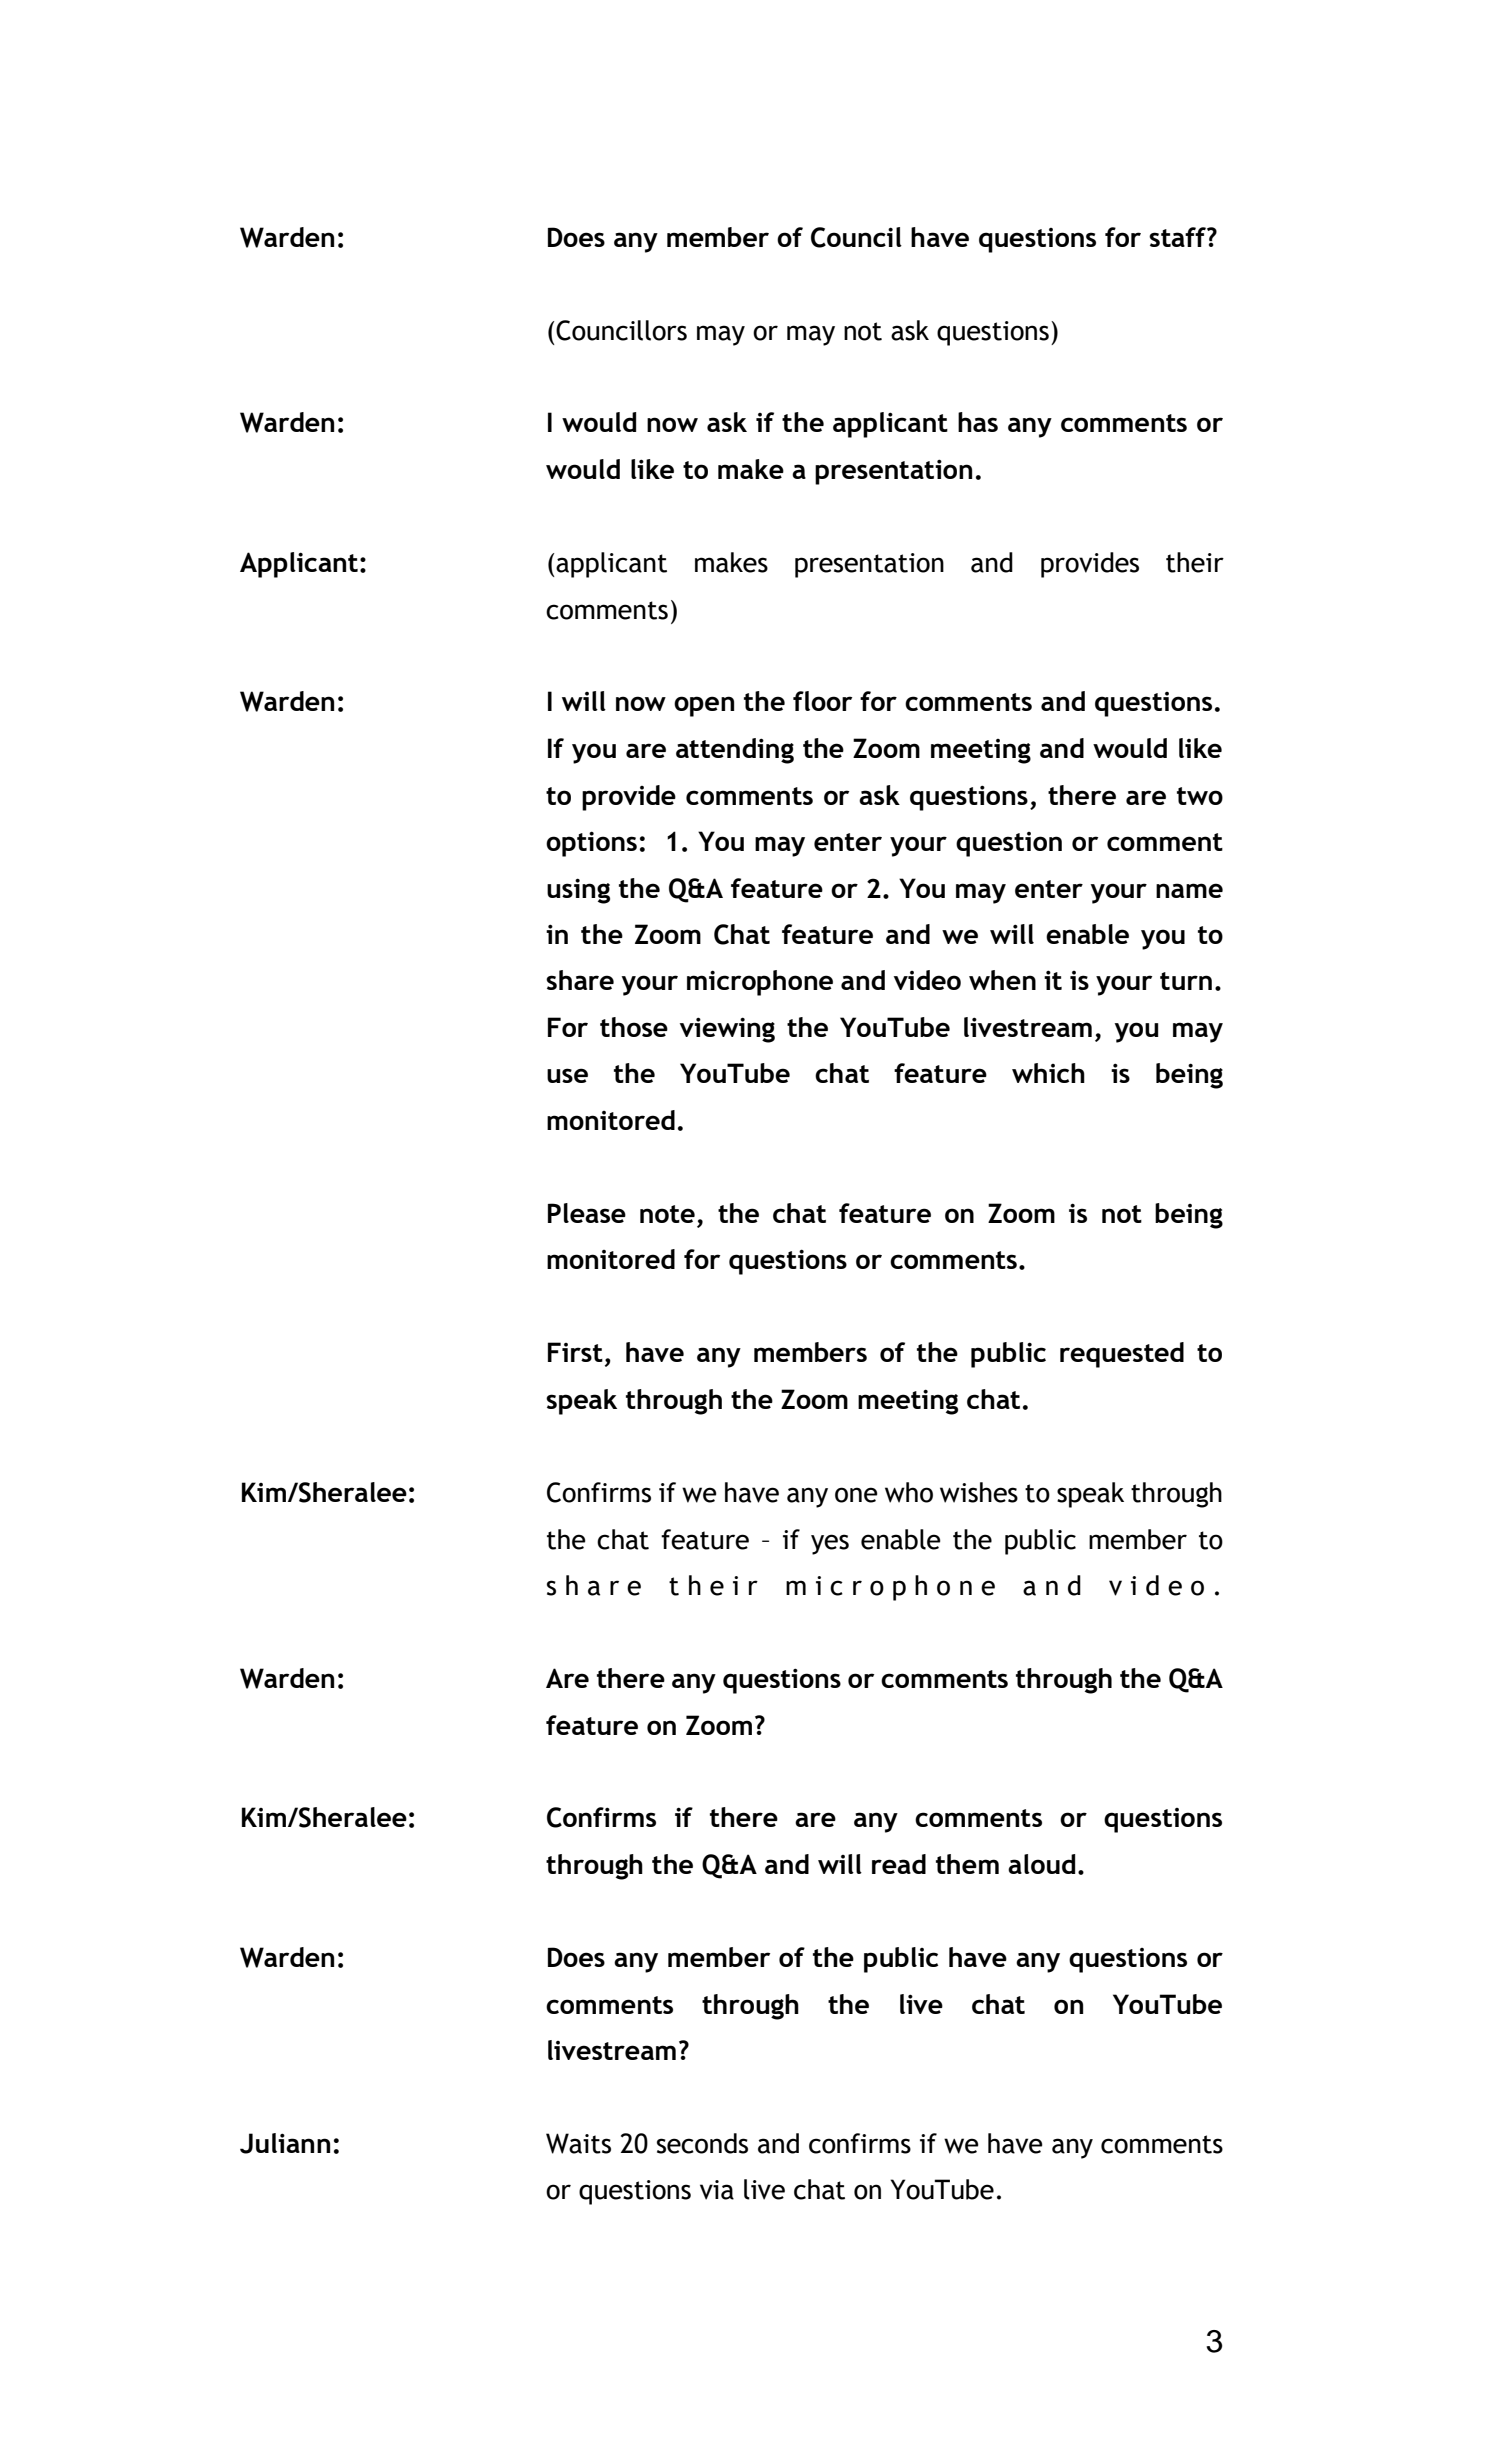 The width and height of the screenshot is (1485, 2446). I want to click on two, so click(1200, 796).
